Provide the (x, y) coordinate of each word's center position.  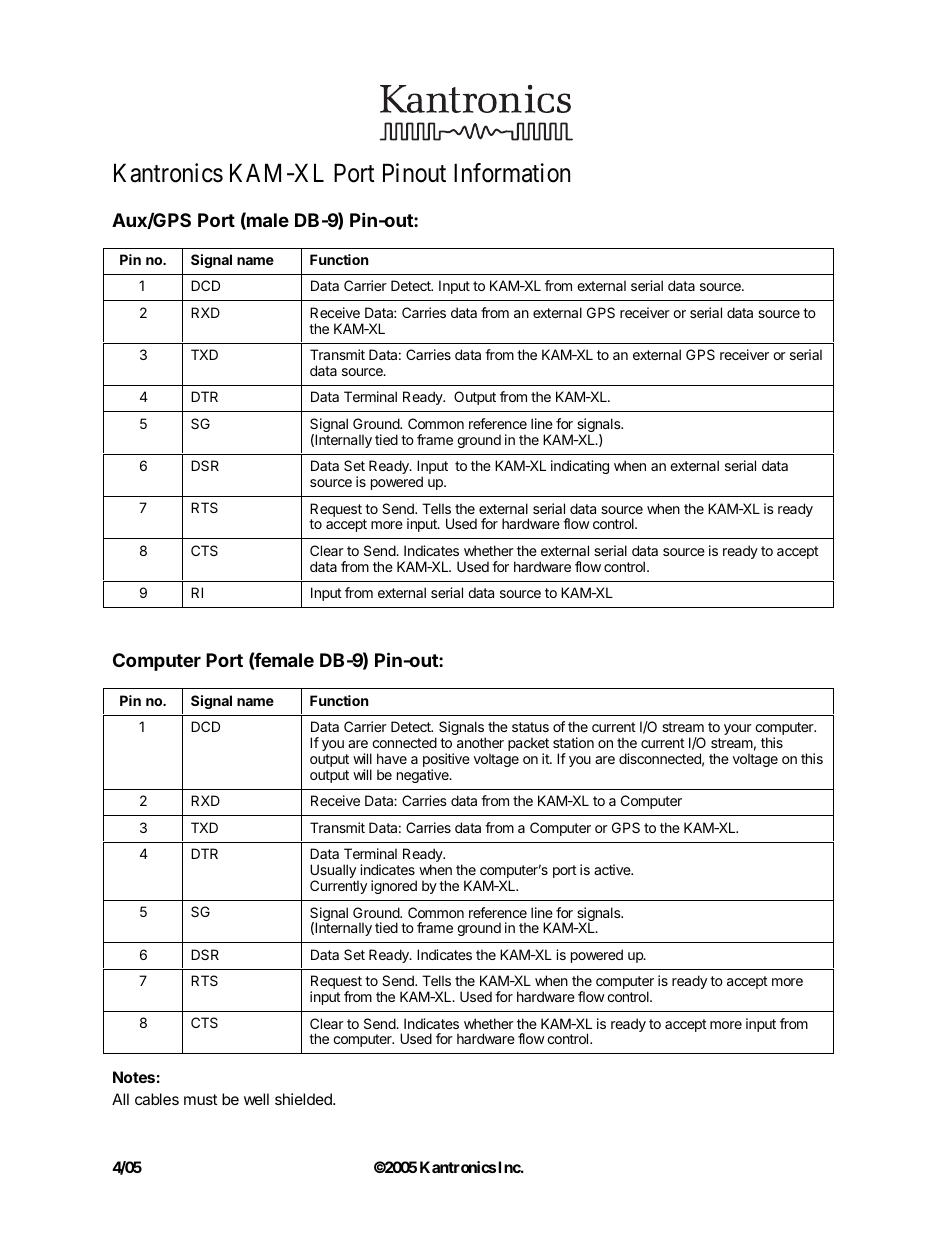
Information (512, 173)
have (392, 758)
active (613, 869)
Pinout (414, 173)
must (201, 1099)
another (480, 742)
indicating (580, 467)
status (530, 727)
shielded (304, 1099)
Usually (334, 872)
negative (424, 776)
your (738, 729)
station (573, 742)
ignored (394, 887)
